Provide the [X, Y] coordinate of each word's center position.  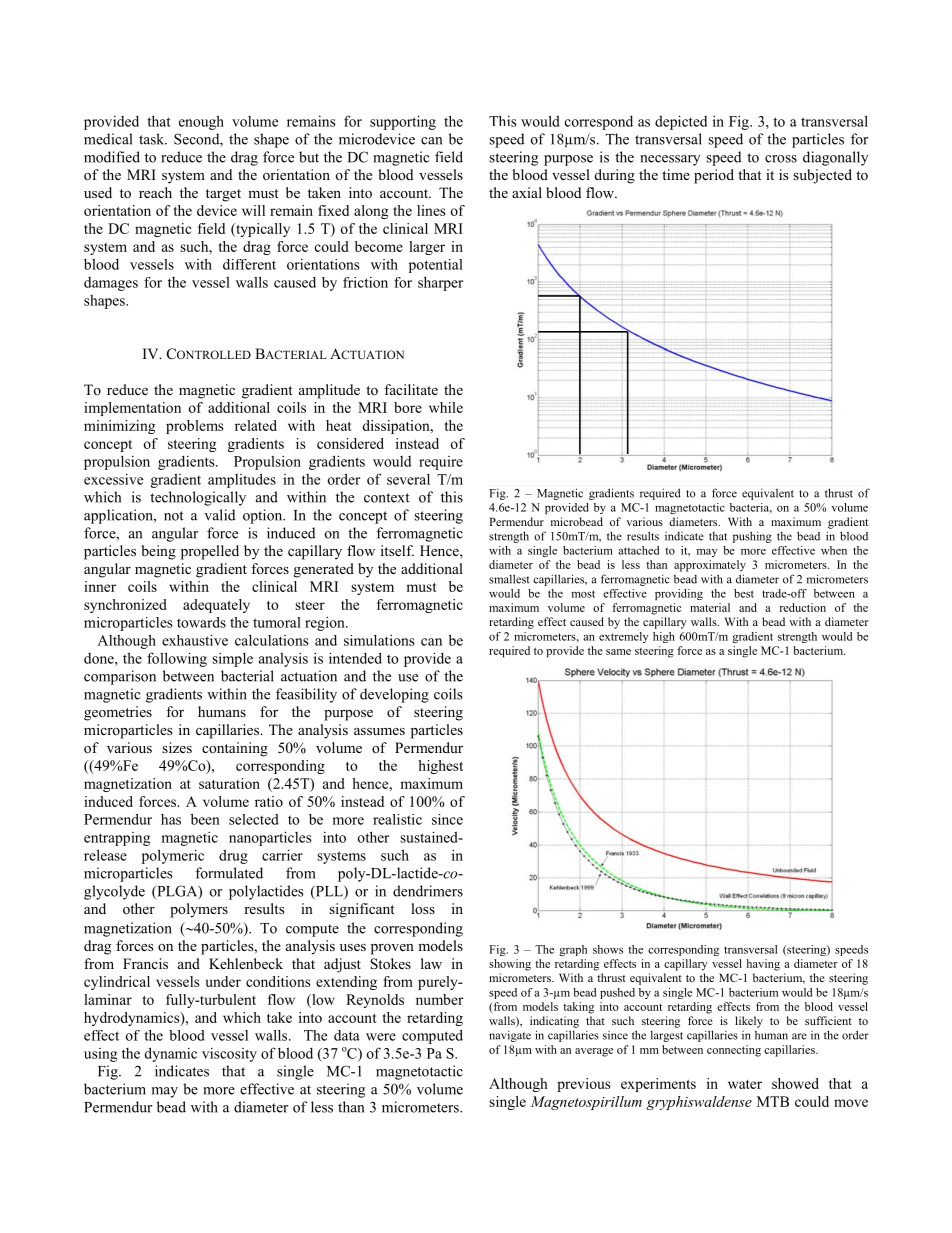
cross [781, 159]
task [153, 139]
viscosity [229, 1055]
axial [527, 192]
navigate [510, 1036]
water [745, 1084]
